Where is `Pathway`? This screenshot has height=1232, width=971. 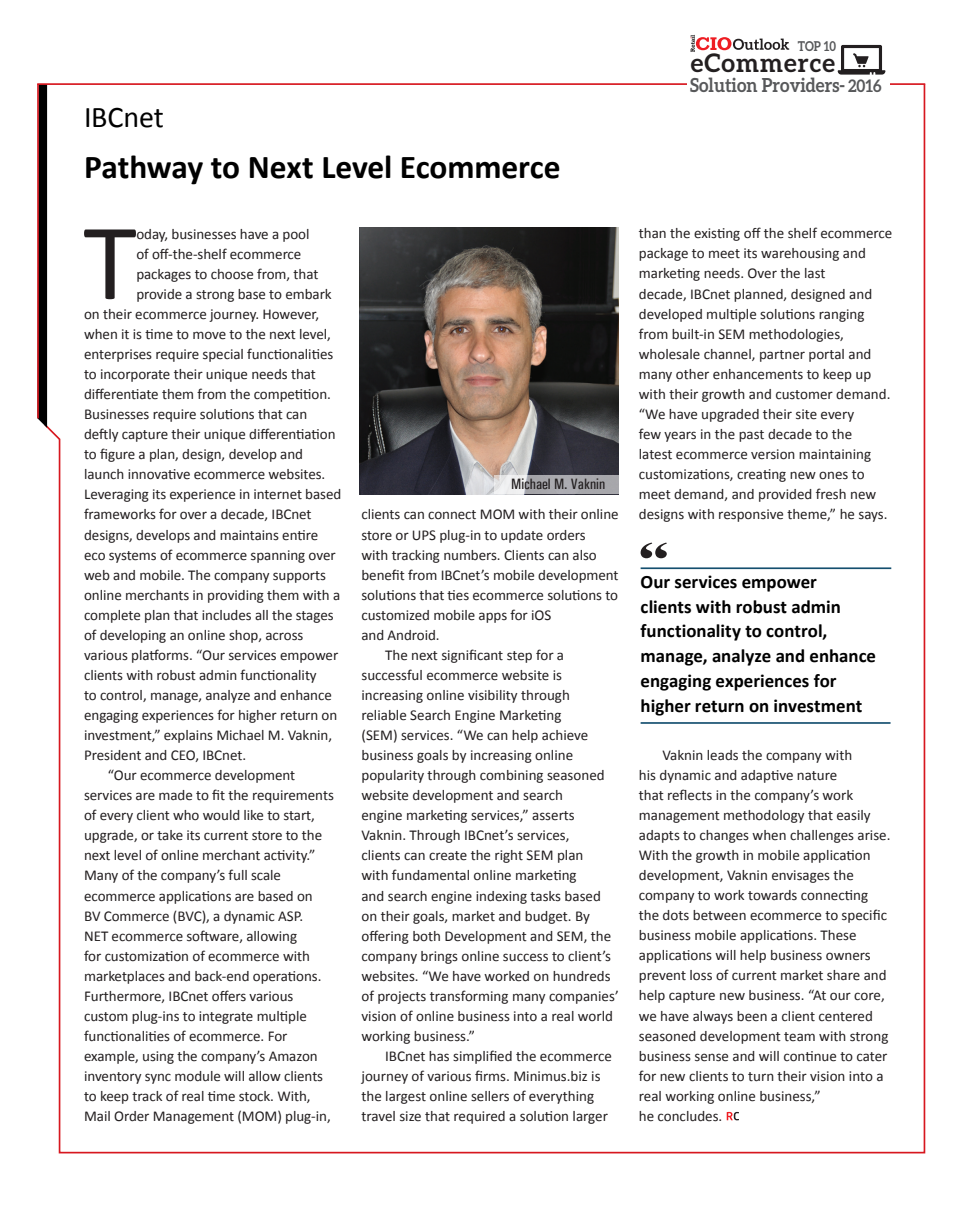
Pathway is located at coordinates (144, 170).
